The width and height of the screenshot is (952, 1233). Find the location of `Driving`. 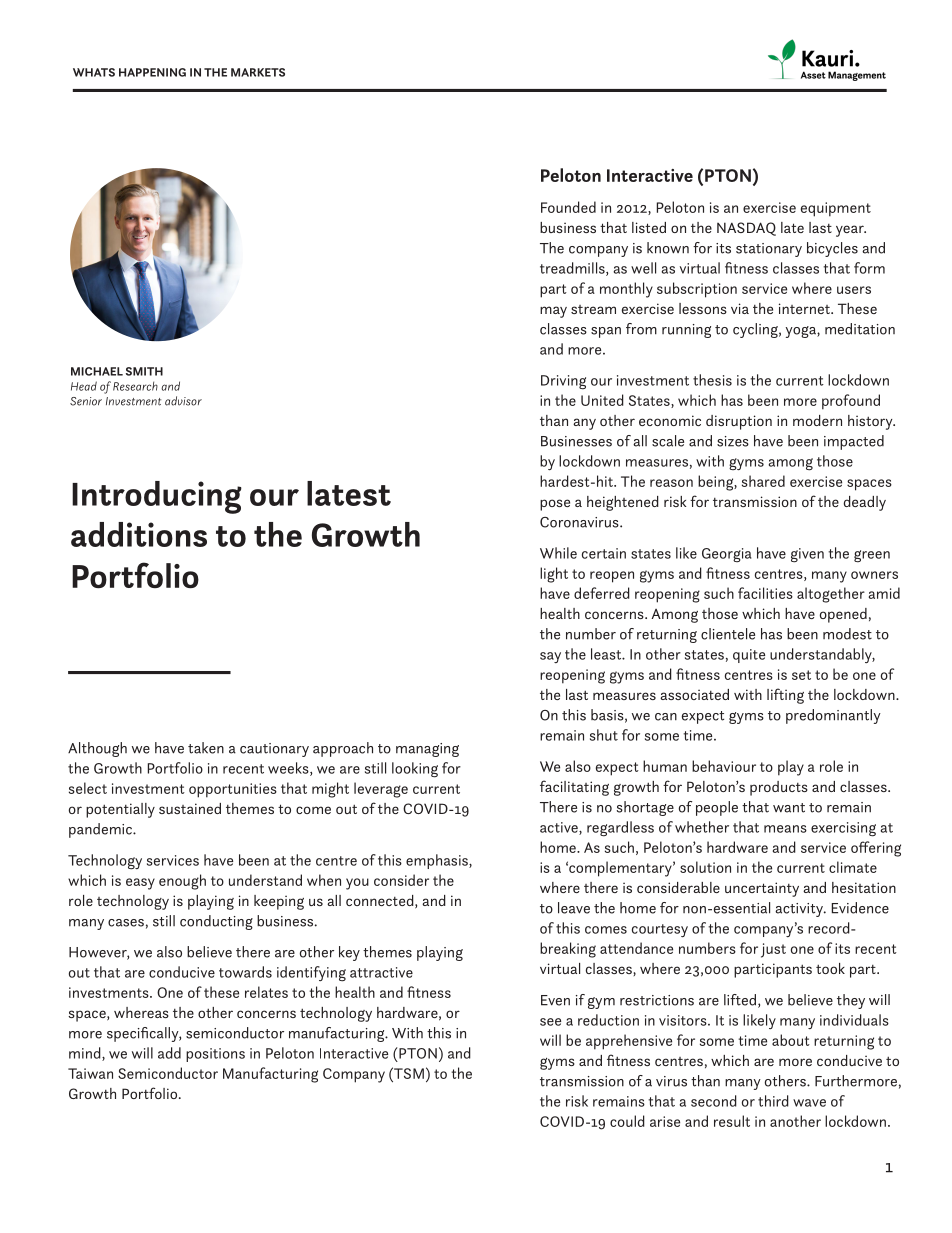

Driving is located at coordinates (563, 382).
